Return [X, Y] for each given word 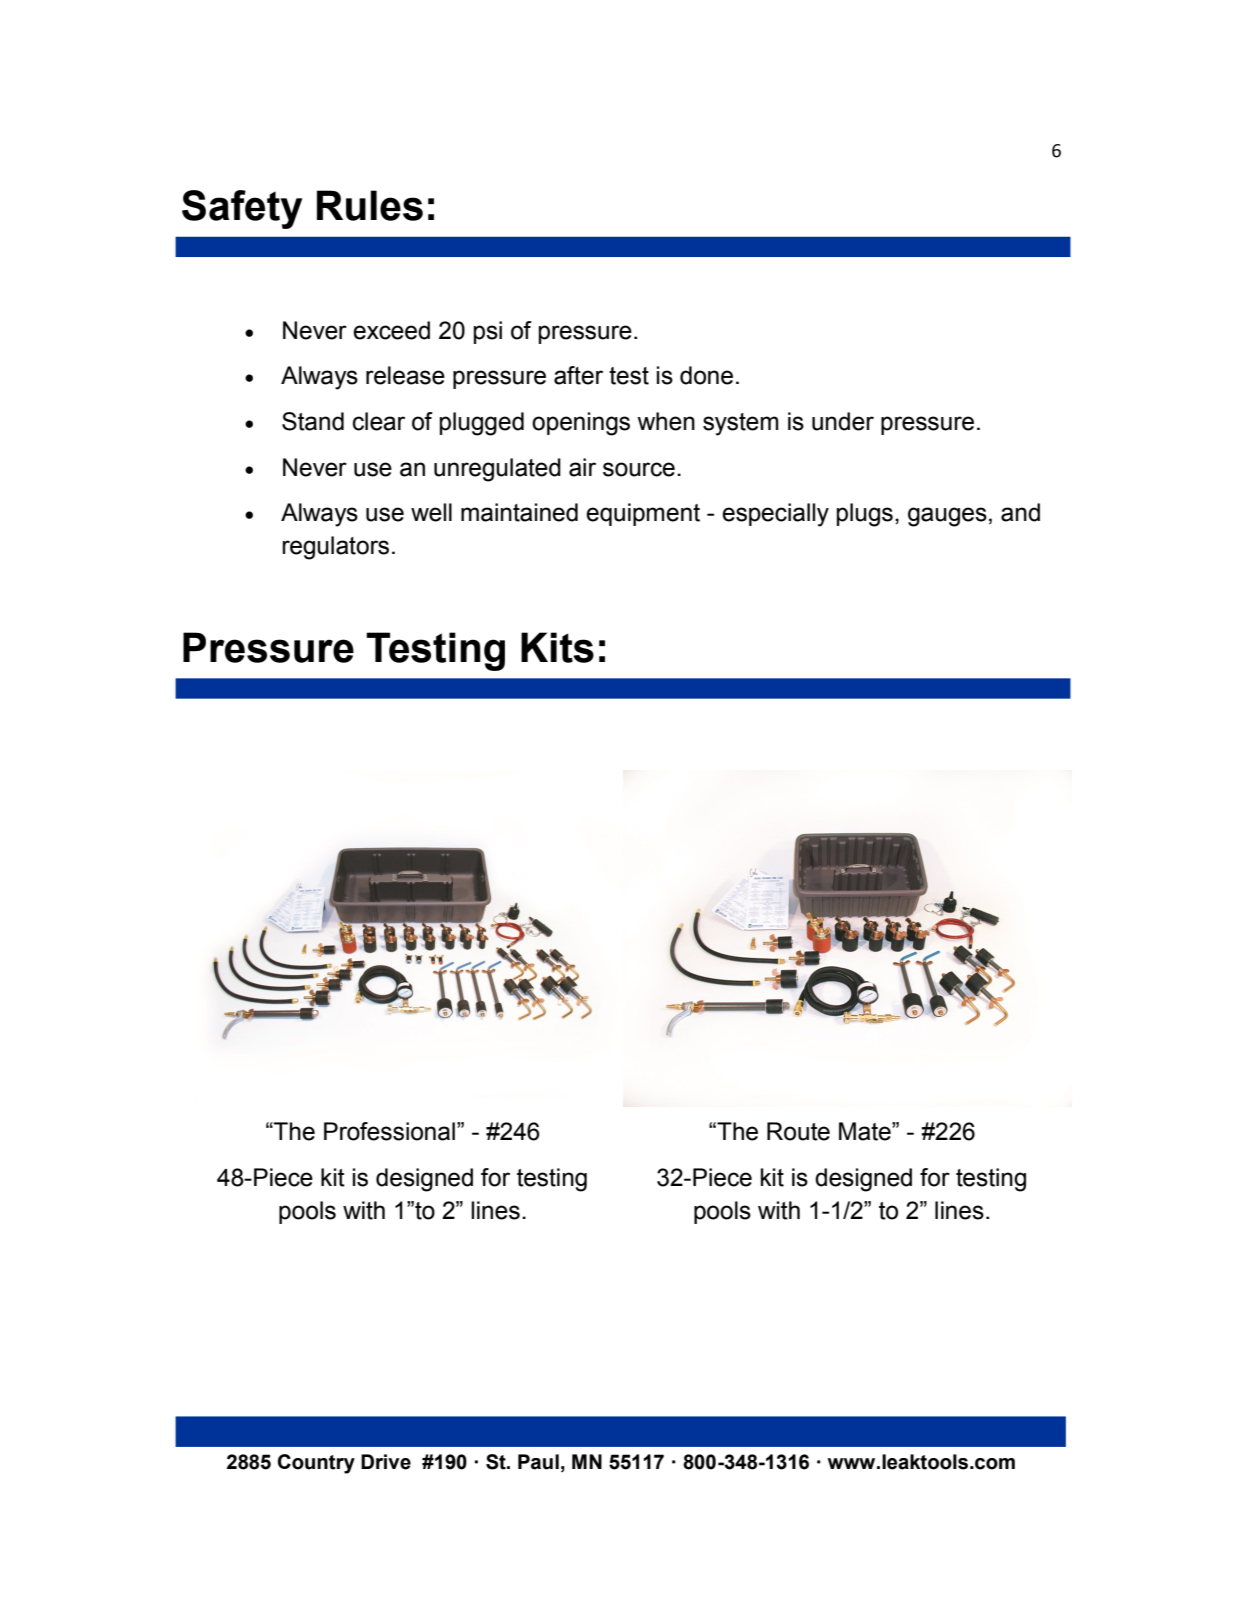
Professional [389, 1131]
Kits [557, 647]
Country [316, 1464]
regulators [335, 548]
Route [798, 1131]
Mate [866, 1131]
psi [488, 332]
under [843, 421]
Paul [538, 1462]
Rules [370, 205]
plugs [865, 515]
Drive [386, 1462]
